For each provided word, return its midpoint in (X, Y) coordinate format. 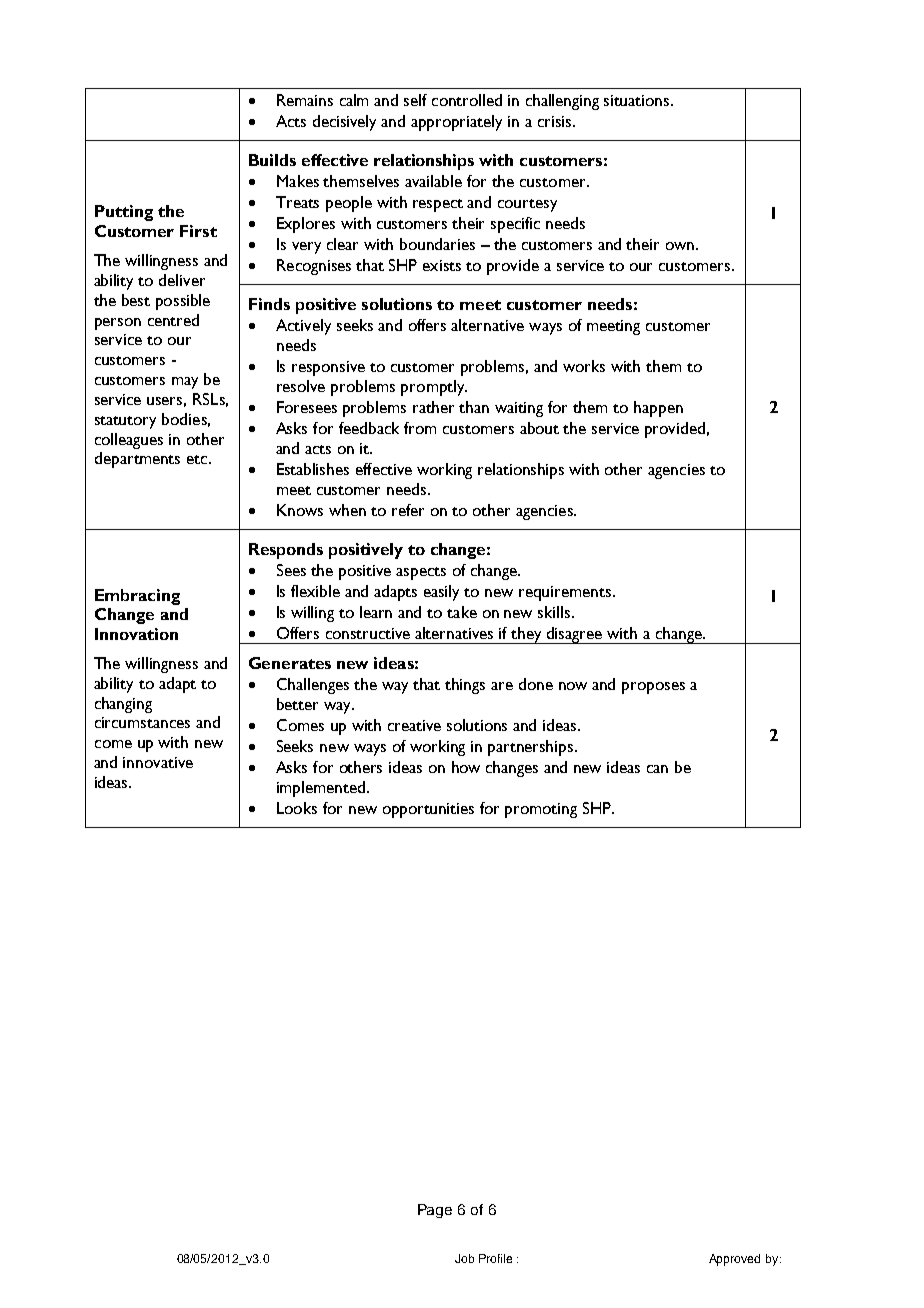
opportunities (428, 810)
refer (408, 510)
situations (638, 100)
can (657, 769)
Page (435, 1211)
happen (658, 409)
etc (198, 459)
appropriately (456, 123)
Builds (272, 160)
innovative (158, 762)
